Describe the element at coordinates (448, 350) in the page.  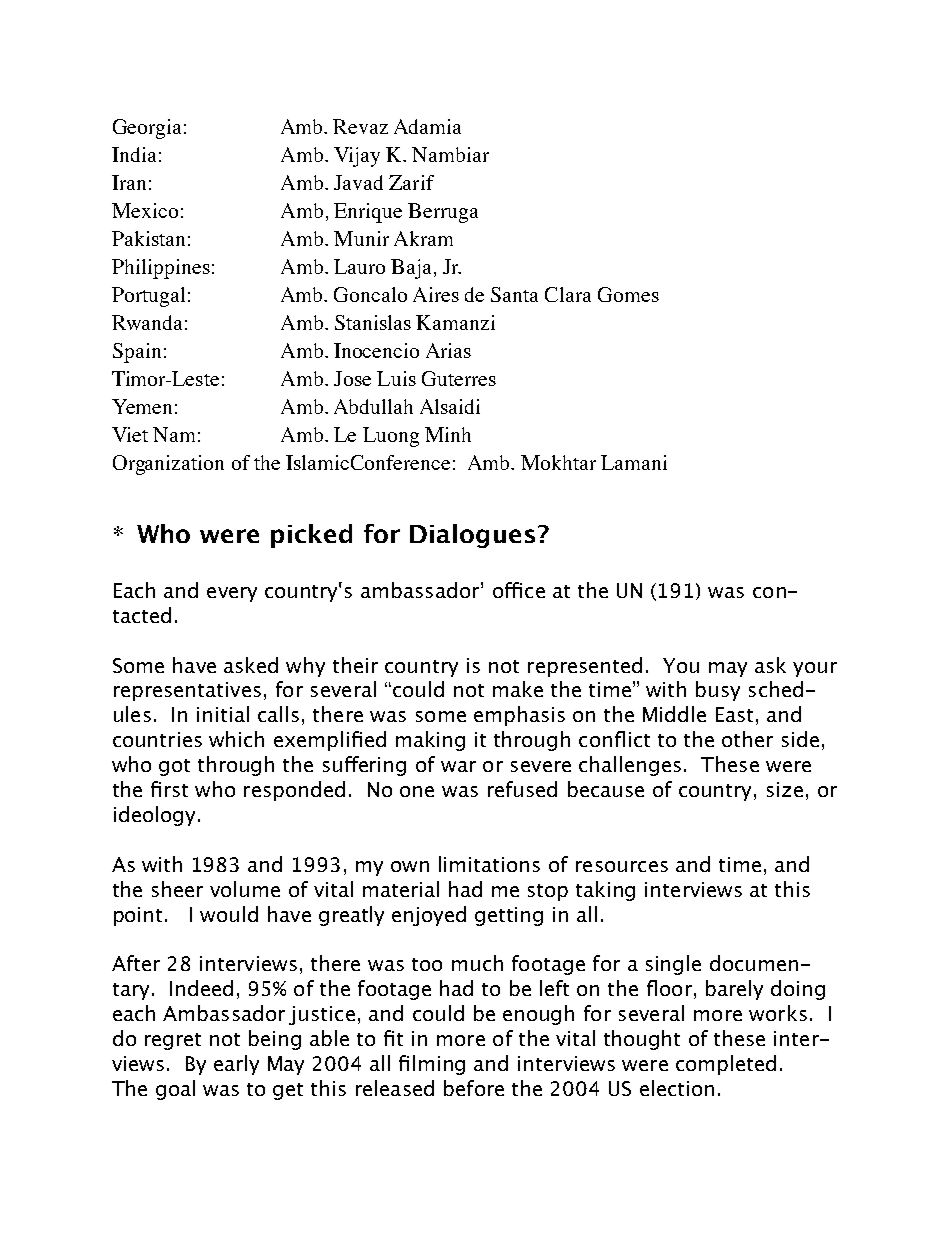
I see `Arias` at that location.
